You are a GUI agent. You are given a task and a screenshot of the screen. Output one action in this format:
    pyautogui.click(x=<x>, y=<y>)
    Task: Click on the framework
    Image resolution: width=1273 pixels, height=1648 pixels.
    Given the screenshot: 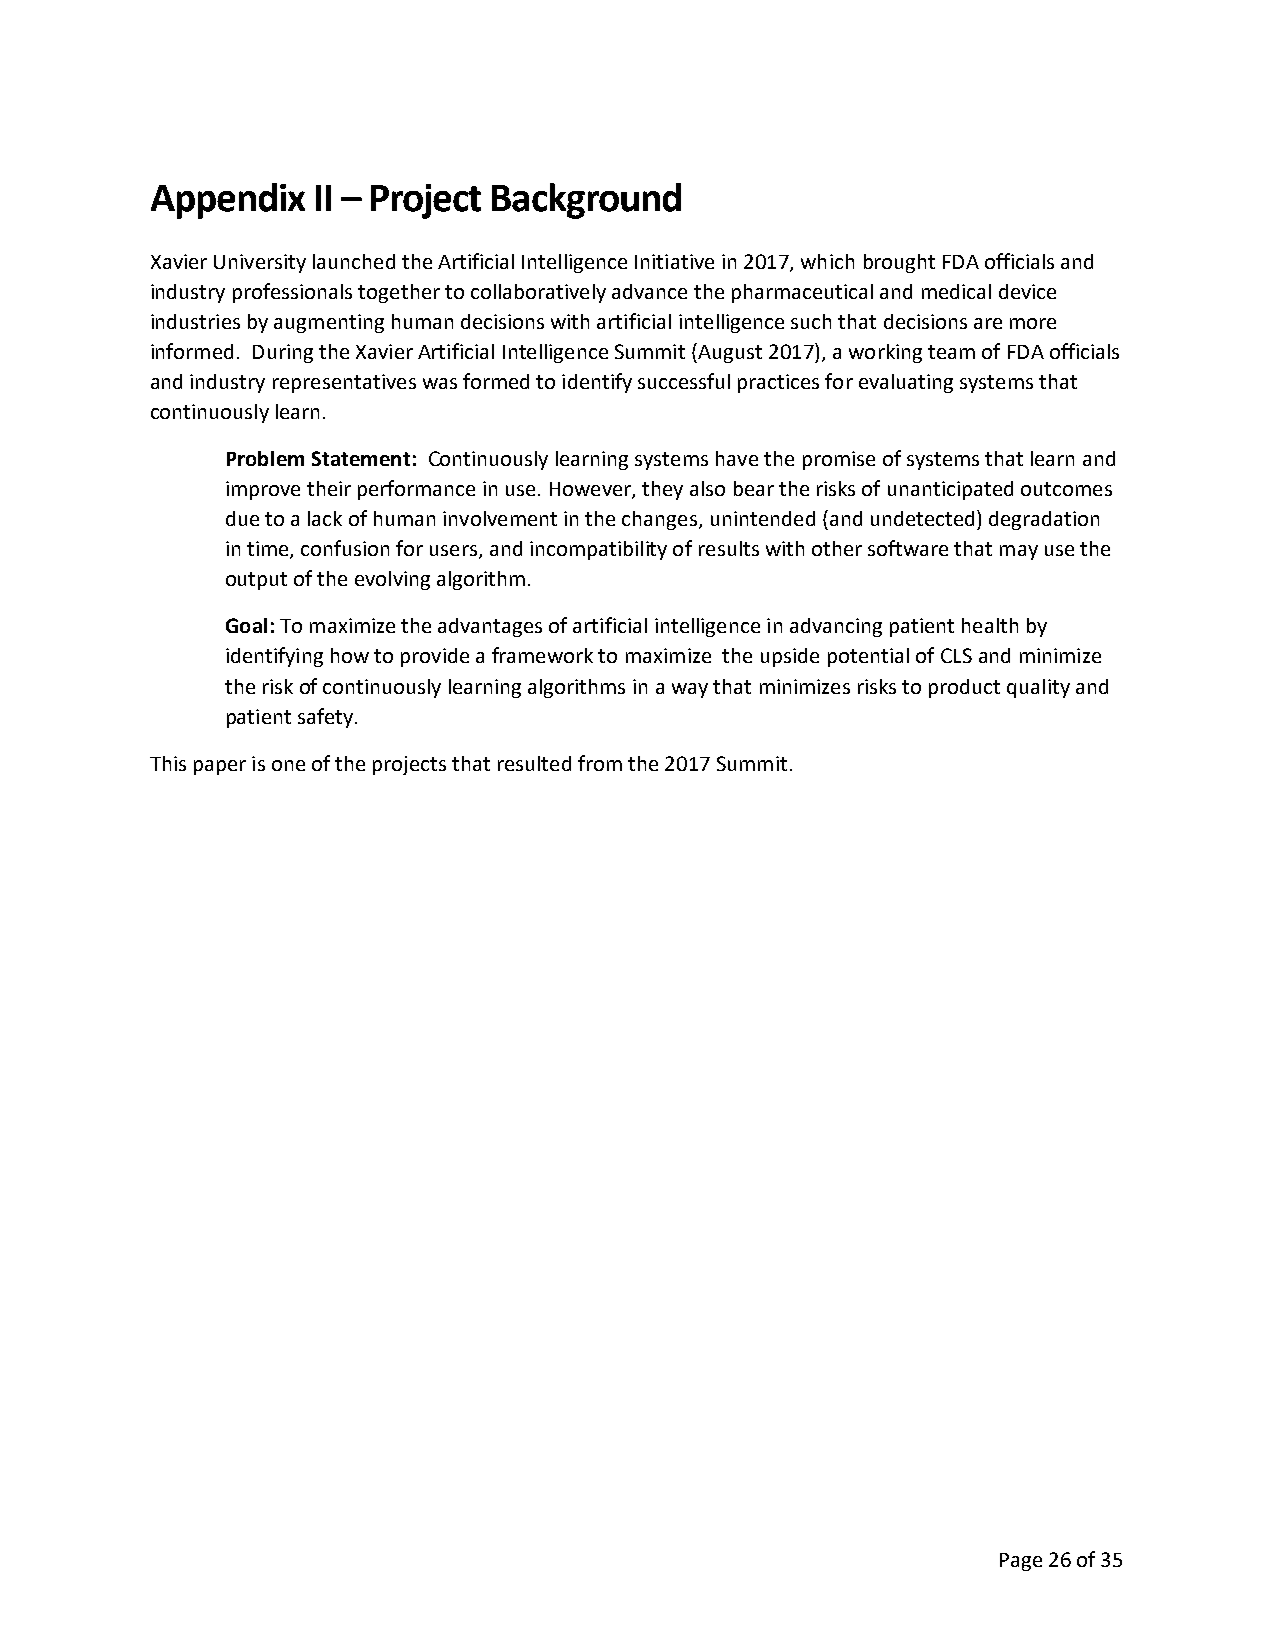 What is the action you would take?
    pyautogui.click(x=542, y=655)
